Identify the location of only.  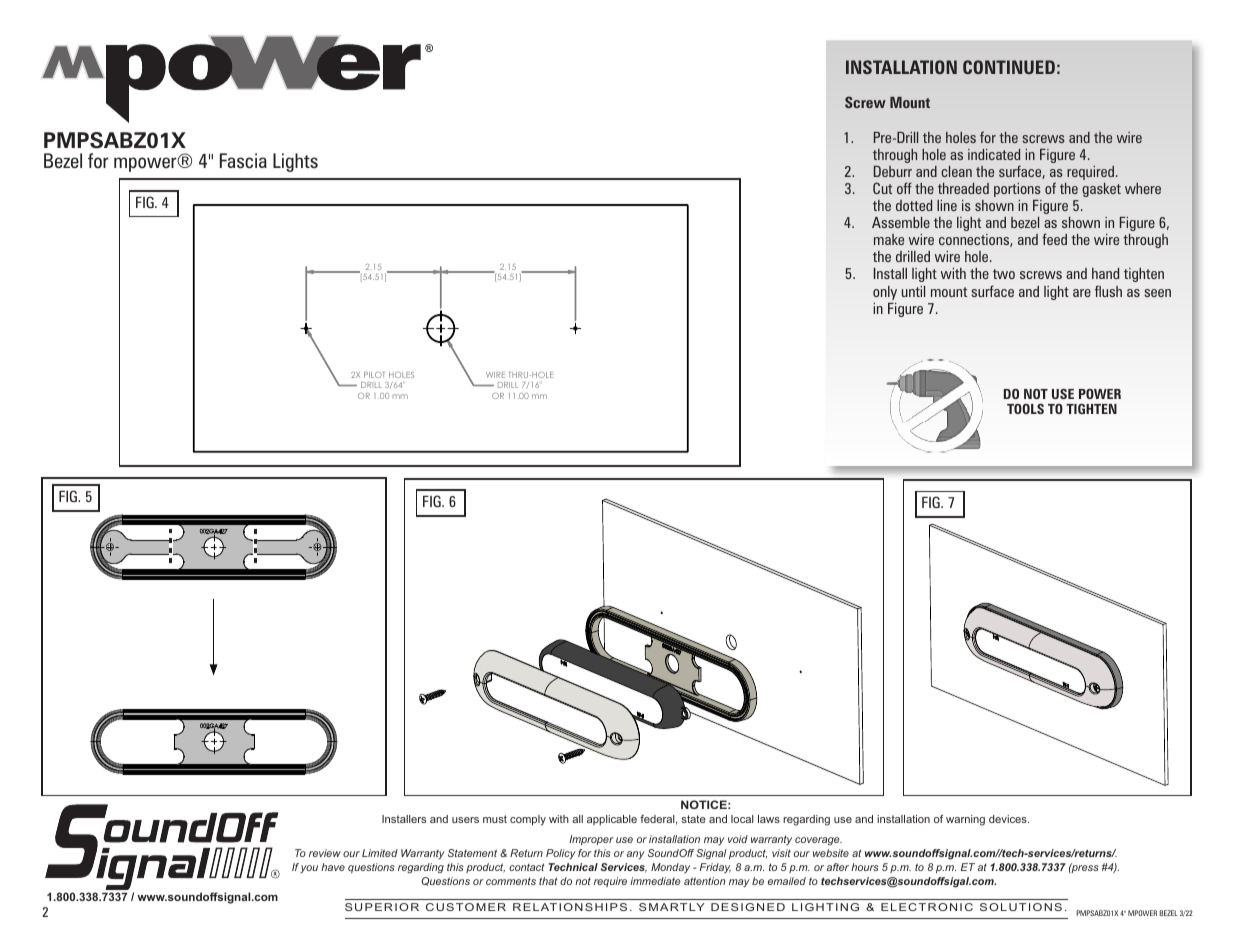
(885, 293).
